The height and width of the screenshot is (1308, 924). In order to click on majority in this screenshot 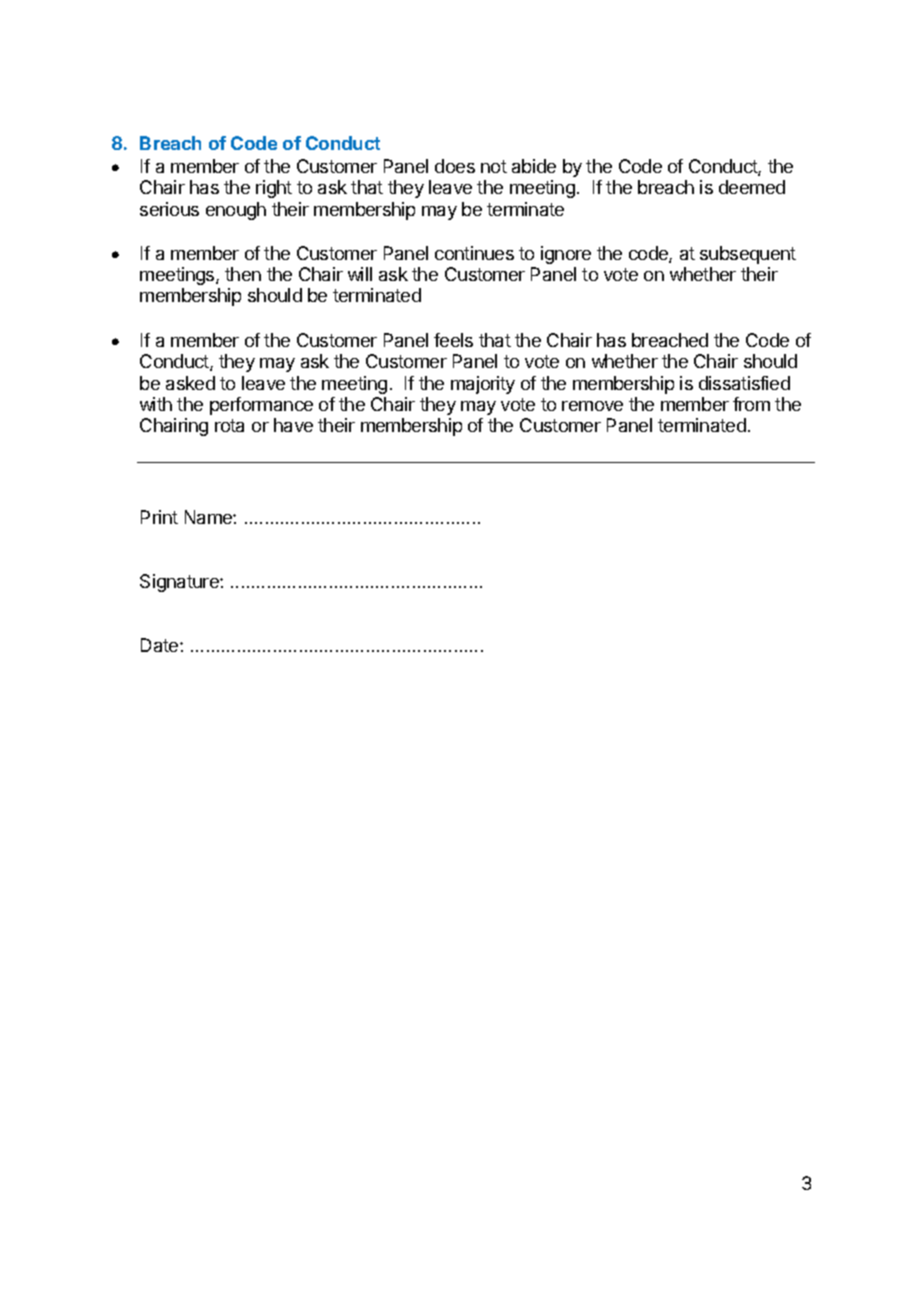, I will do `click(483, 385)`.
